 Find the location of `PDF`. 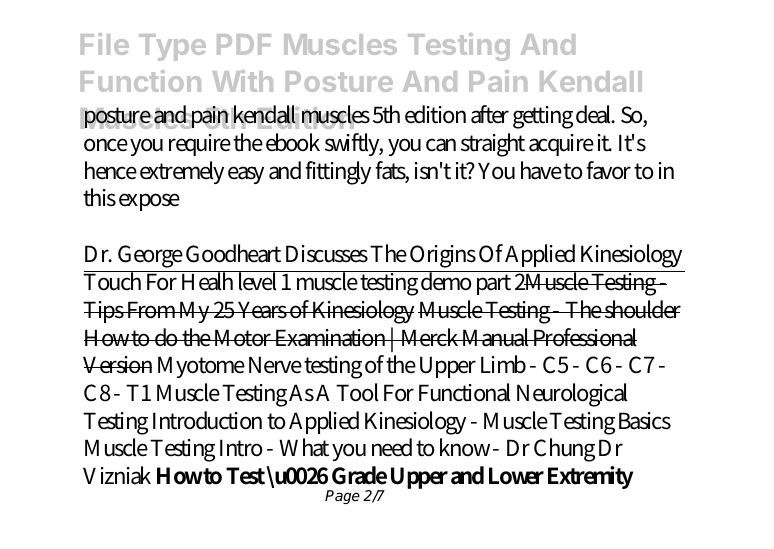

PDF is located at coordinates (244, 44).
